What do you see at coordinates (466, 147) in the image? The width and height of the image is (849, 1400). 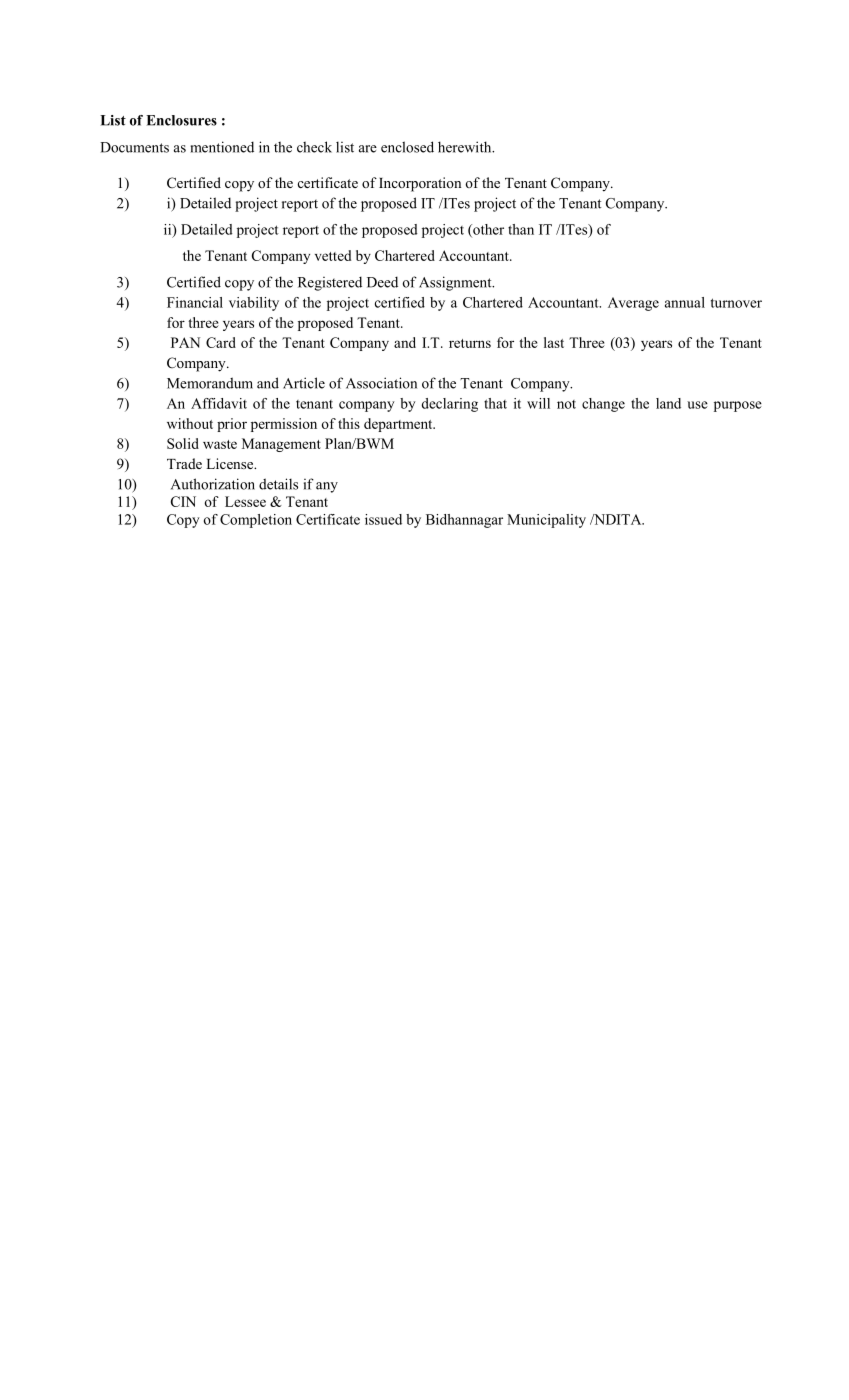 I see `herewith` at bounding box center [466, 147].
